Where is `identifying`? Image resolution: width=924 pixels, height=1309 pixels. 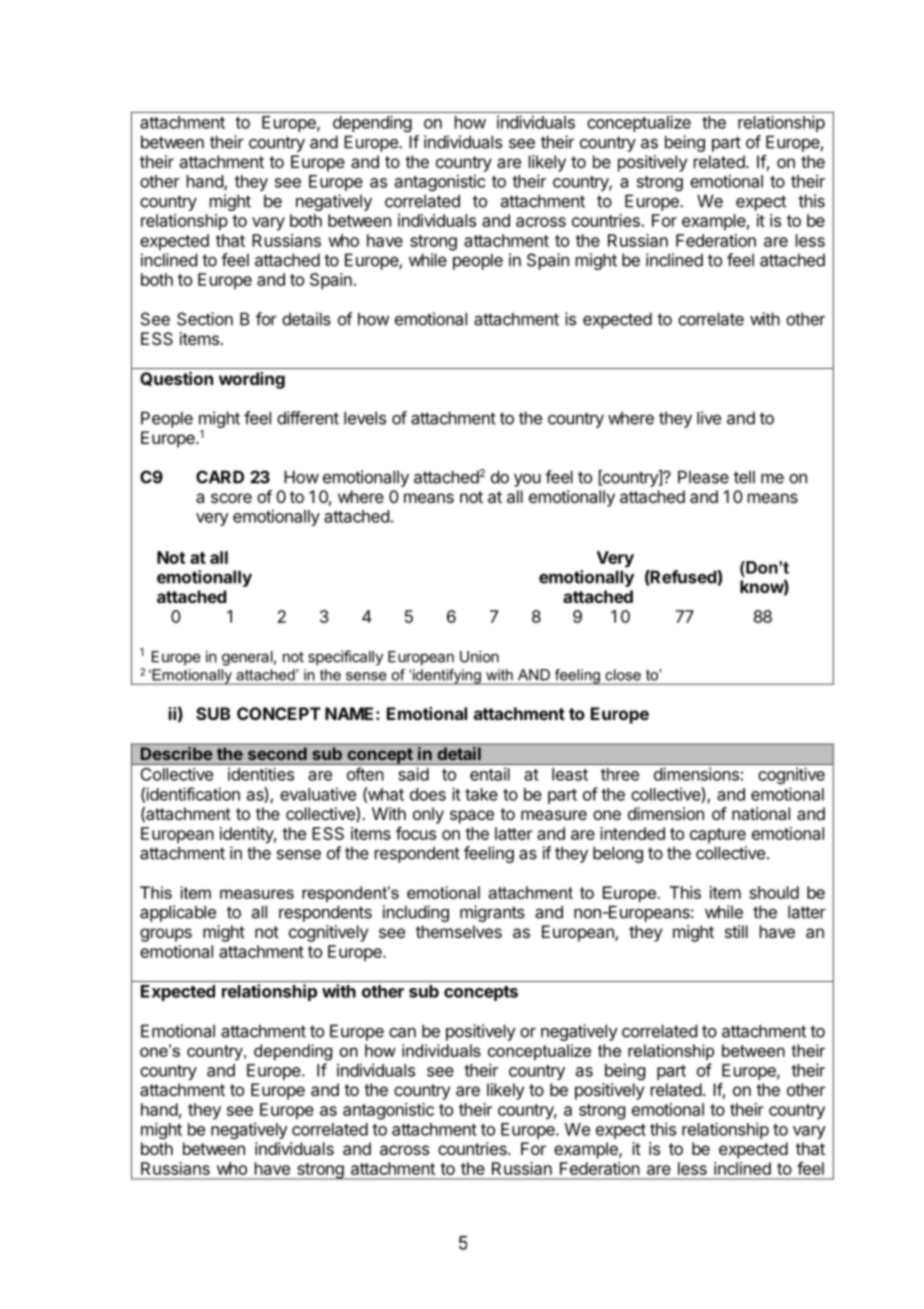 identifying is located at coordinates (447, 677).
